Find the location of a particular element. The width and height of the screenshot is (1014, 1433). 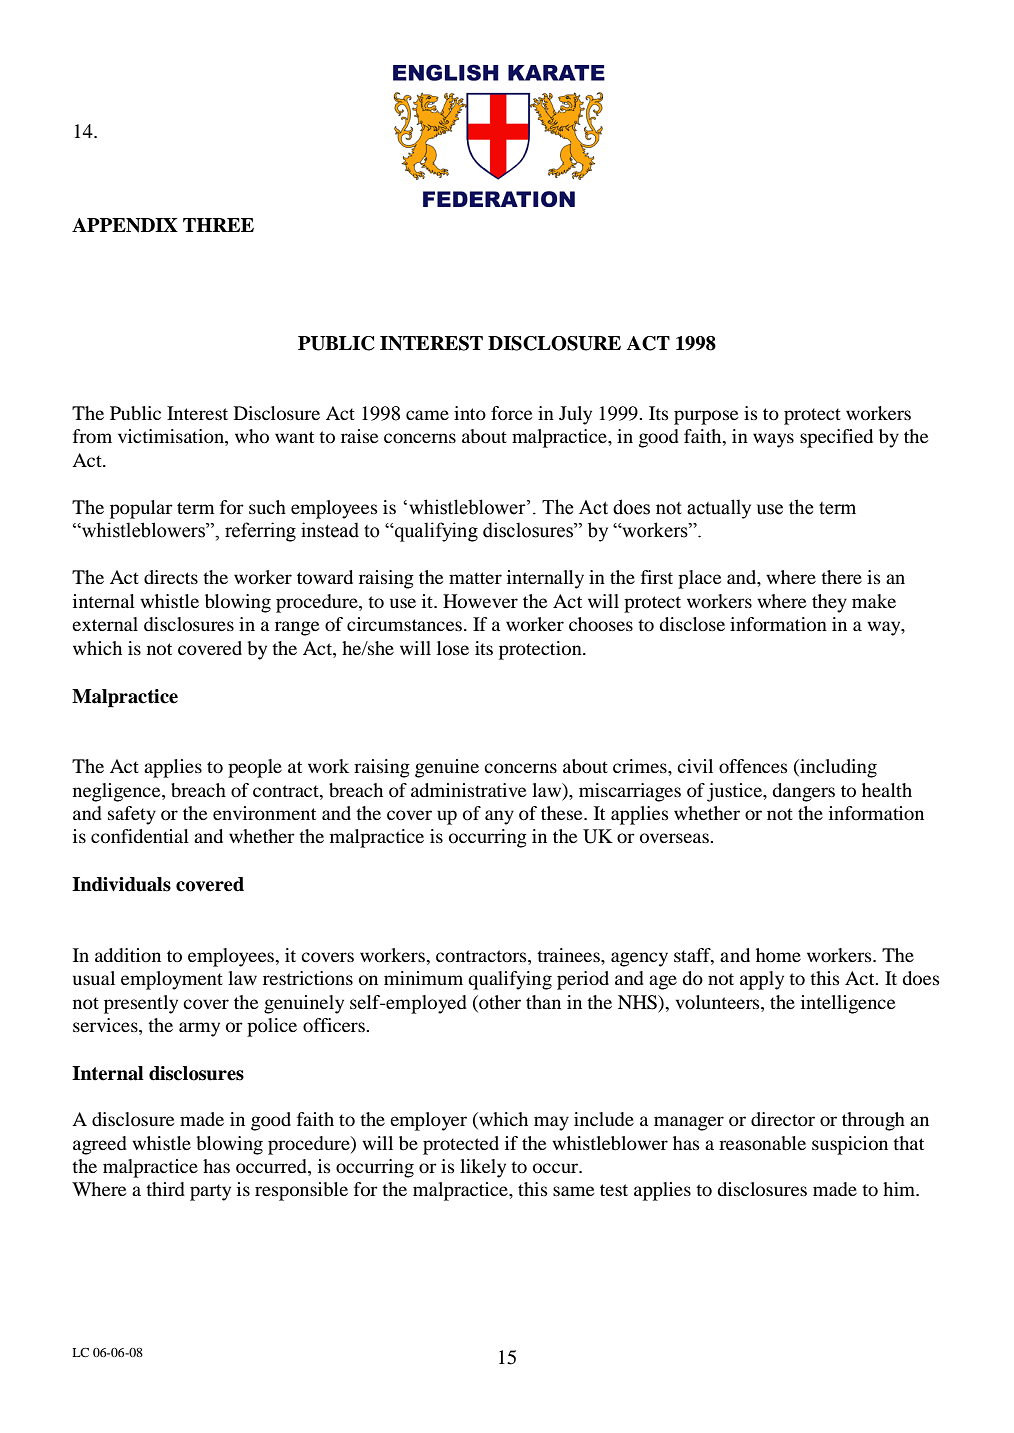

confidential is located at coordinates (140, 836).
